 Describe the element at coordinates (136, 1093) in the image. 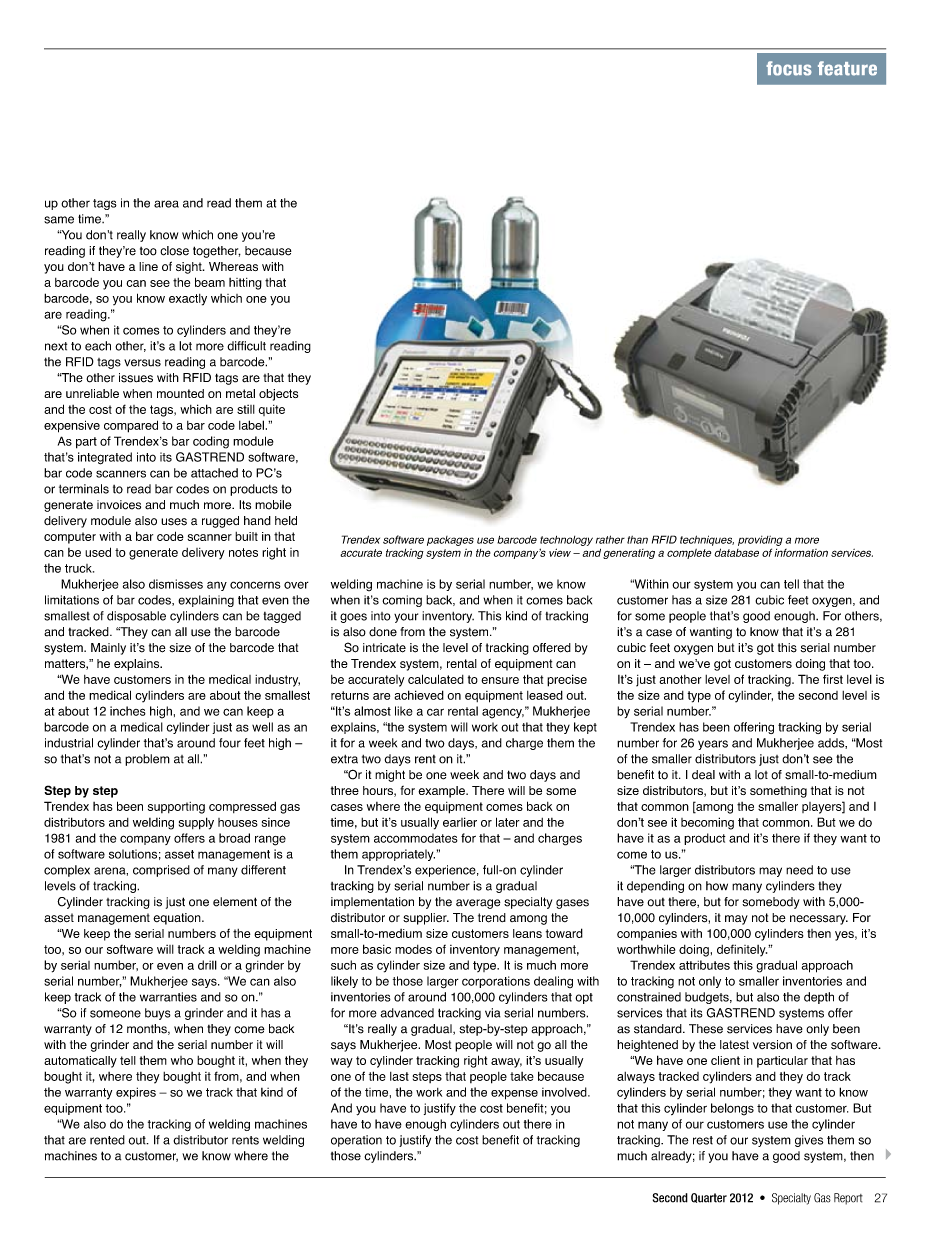

I see `expires` at that location.
